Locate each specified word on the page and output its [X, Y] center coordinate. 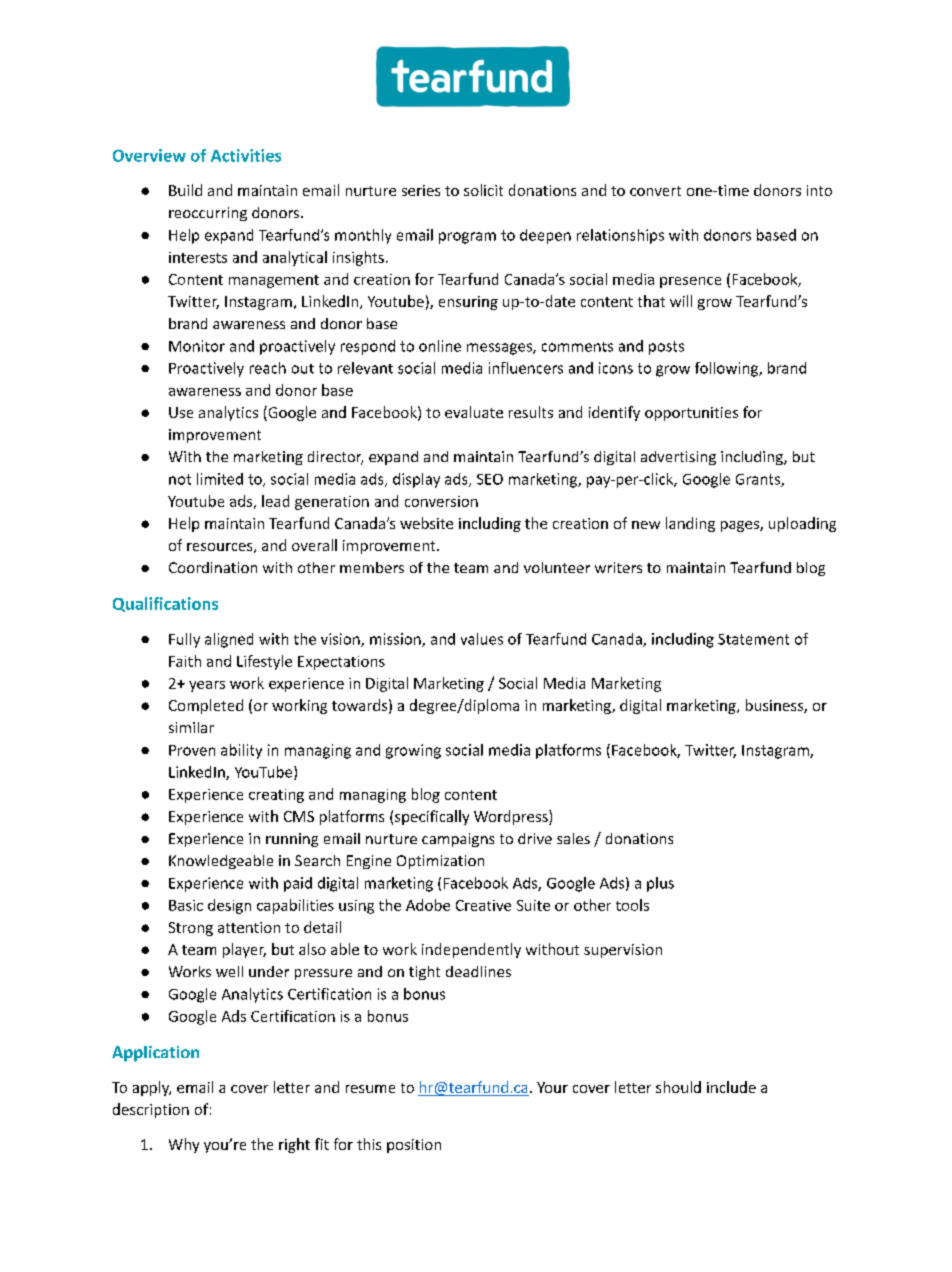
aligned [229, 640]
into [819, 190]
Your [552, 1087]
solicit [483, 190]
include [731, 1087]
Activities [246, 155]
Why [184, 1145]
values [482, 639]
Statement [753, 639]
